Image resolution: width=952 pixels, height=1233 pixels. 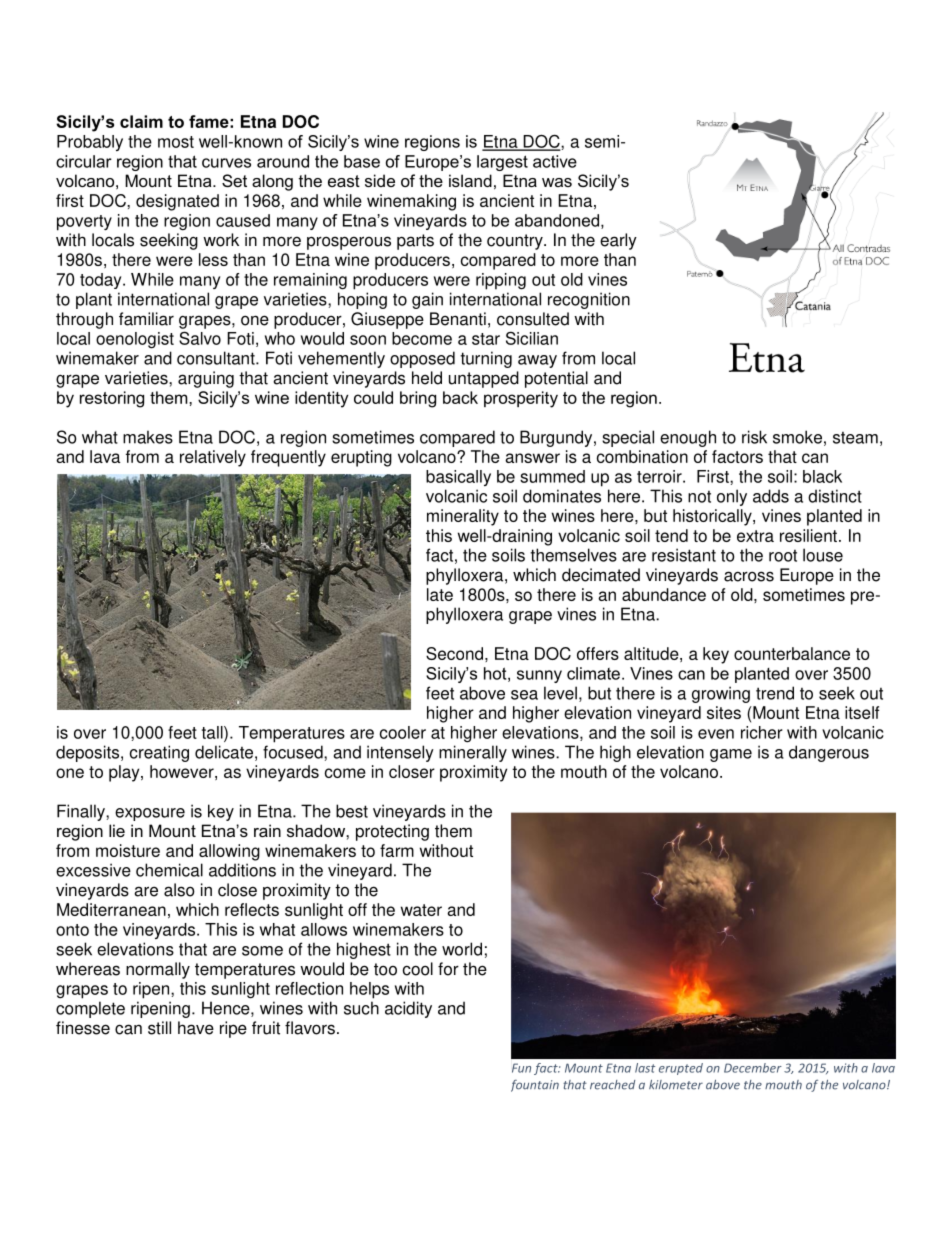 I want to click on most, so click(x=176, y=142).
